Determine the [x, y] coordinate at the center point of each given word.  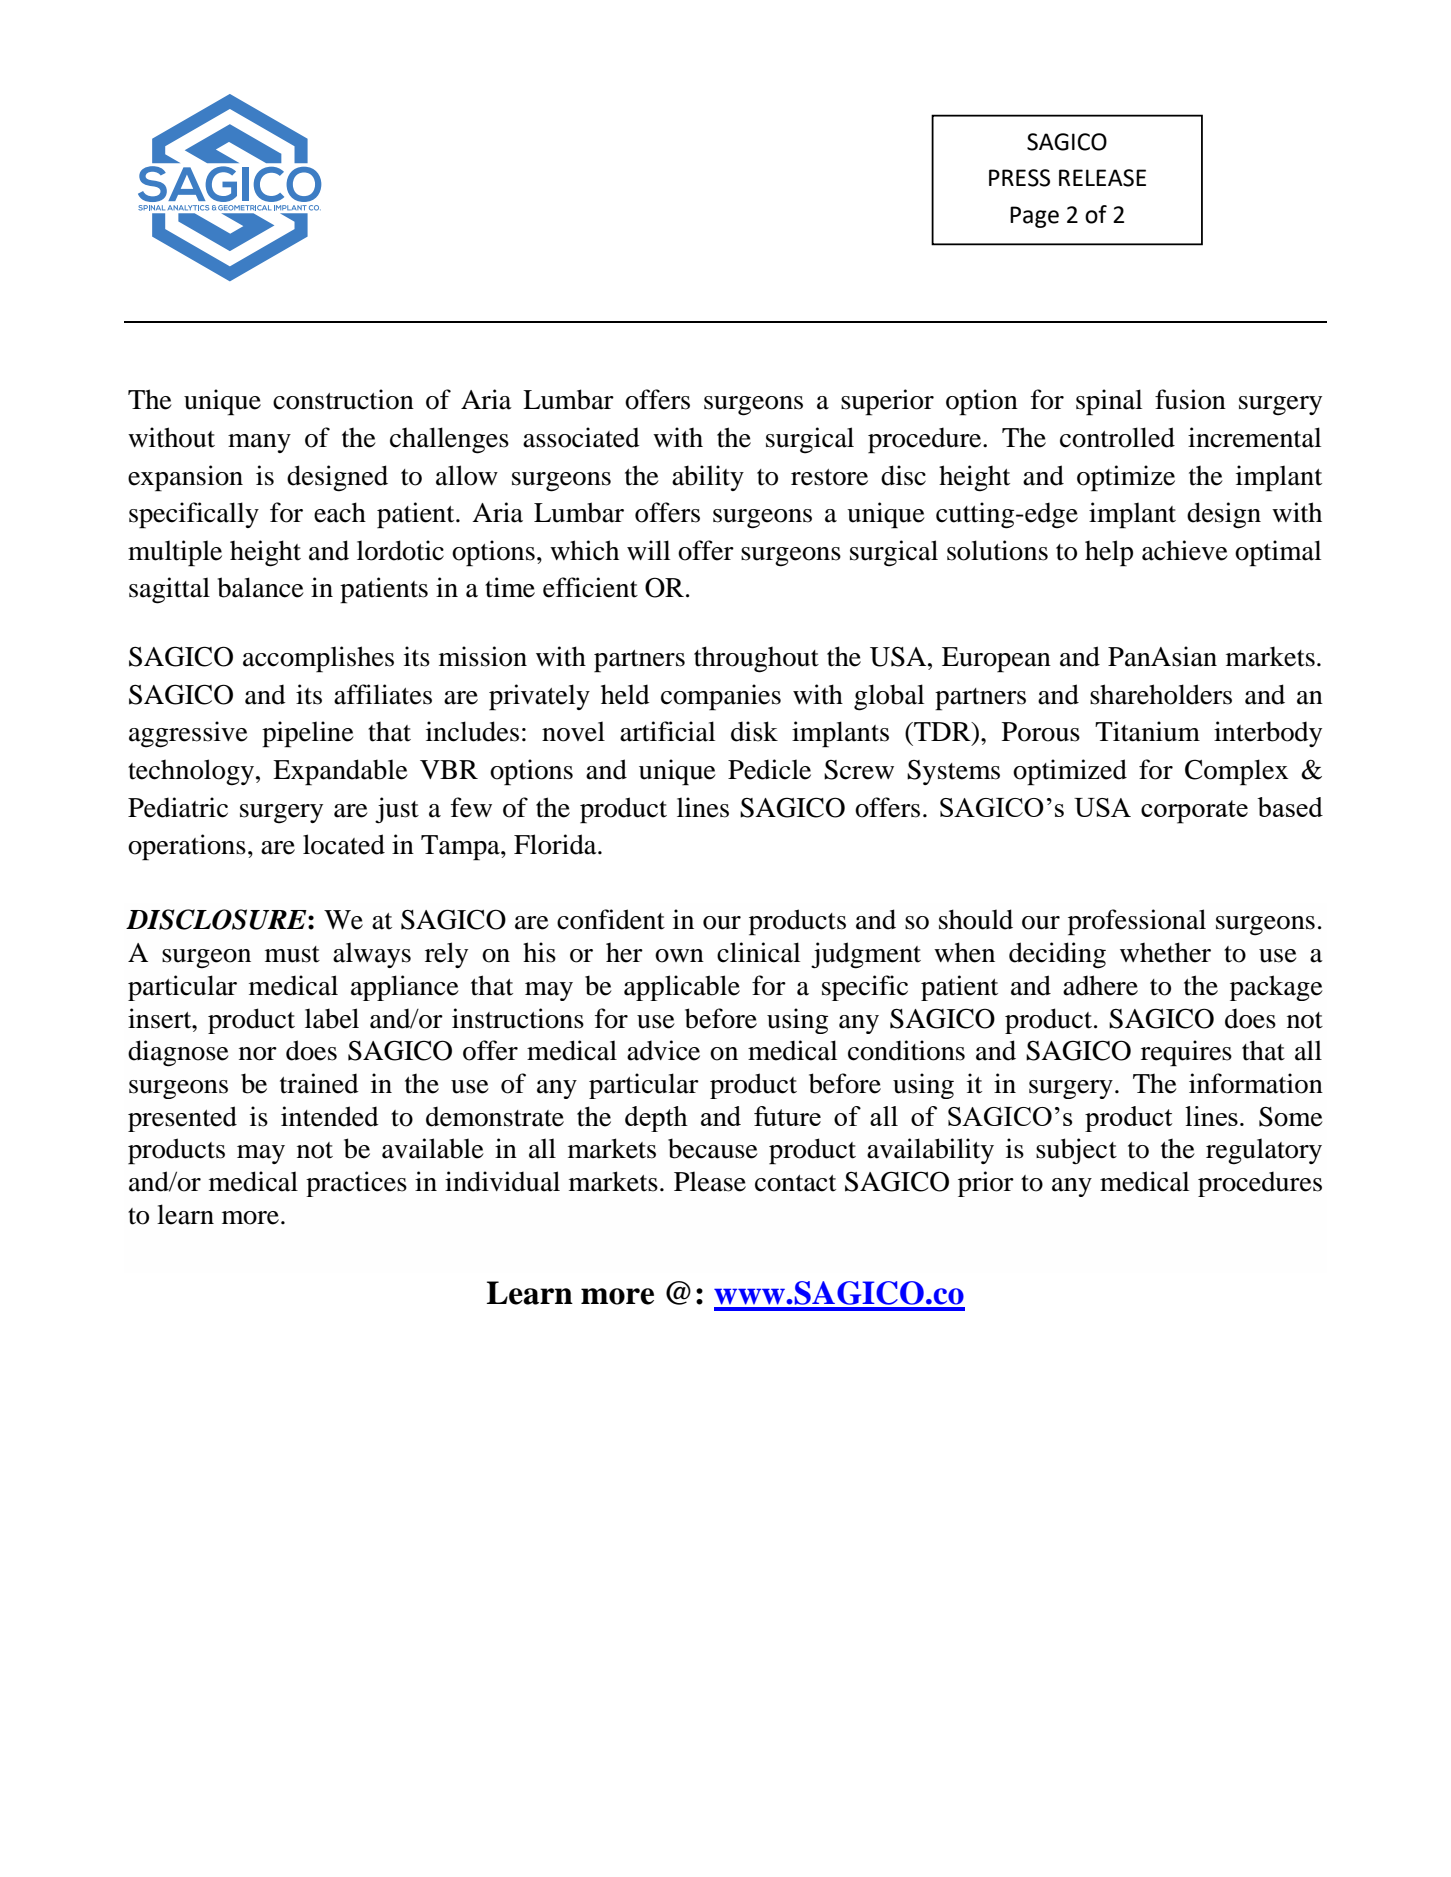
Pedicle [769, 769]
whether [1165, 952]
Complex [1236, 772]
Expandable [340, 772]
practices [356, 1184]
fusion [1190, 399]
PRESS [1019, 178]
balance [261, 587]
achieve [1185, 550]
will [648, 550]
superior [887, 402]
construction [343, 399]
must [292, 954]
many [259, 443]
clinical [758, 952]
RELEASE [1102, 178]
